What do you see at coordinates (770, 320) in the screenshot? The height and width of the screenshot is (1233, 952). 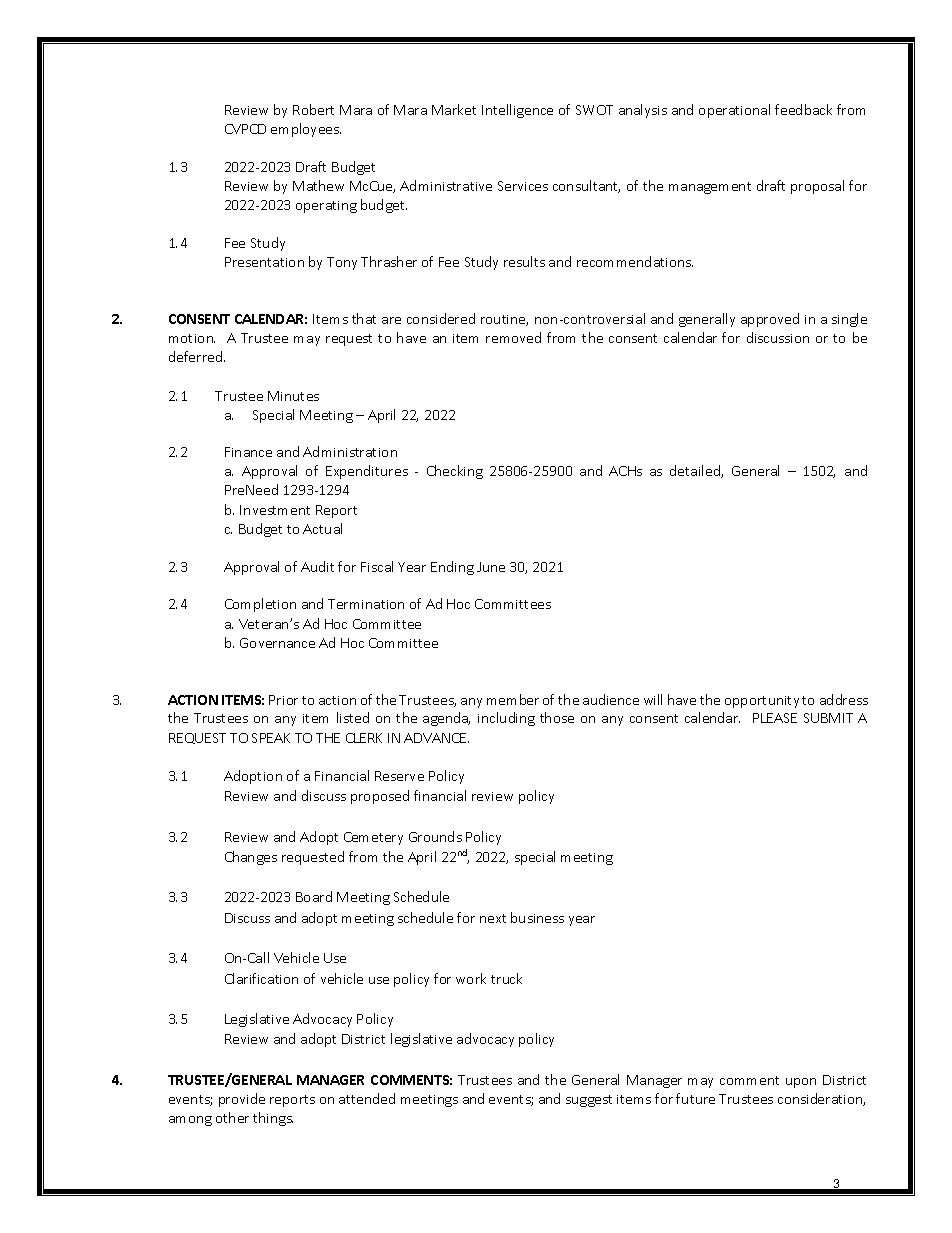 I see `approved` at bounding box center [770, 320].
